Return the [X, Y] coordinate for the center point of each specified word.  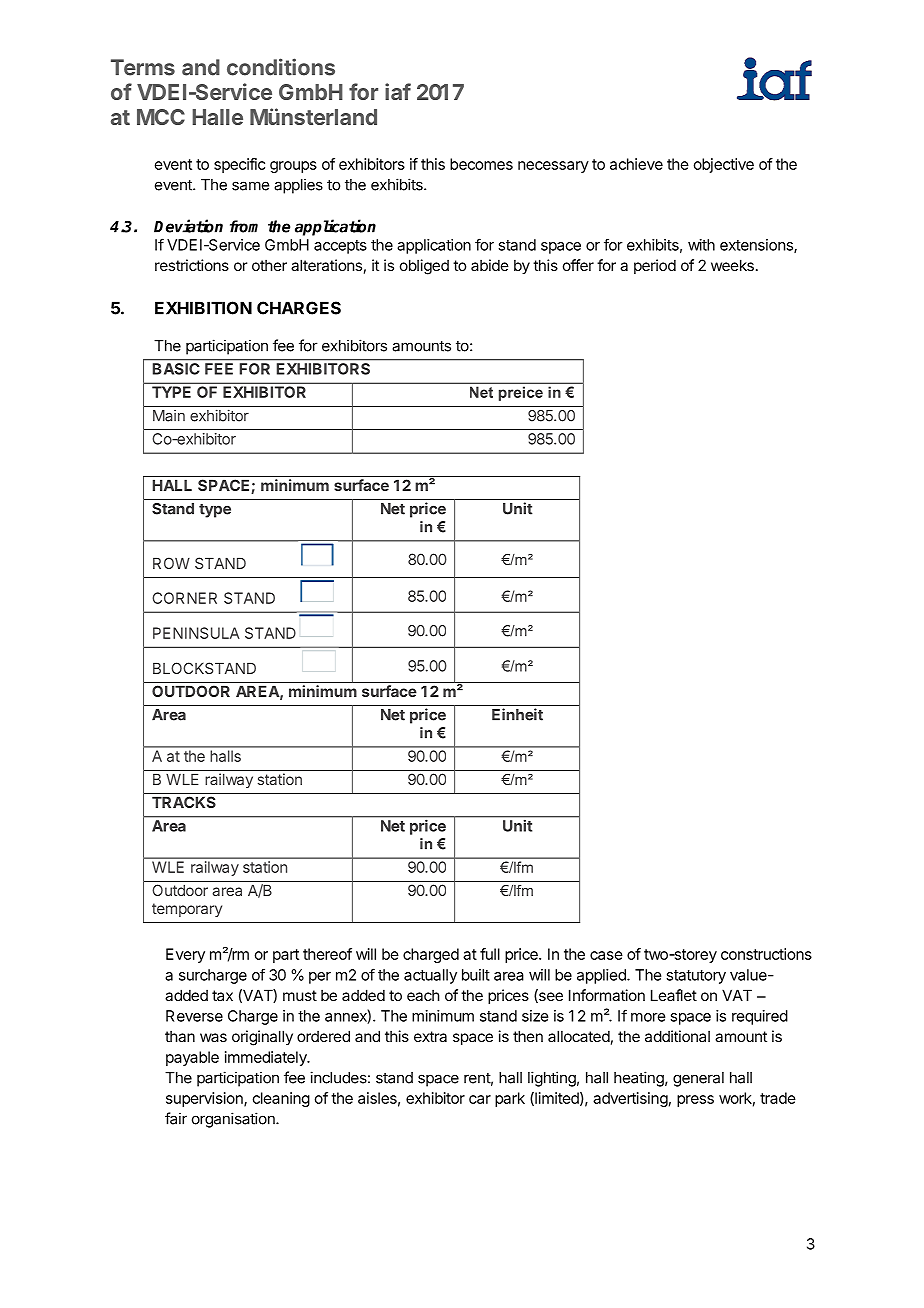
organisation [234, 1120]
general [698, 1079]
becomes [481, 164]
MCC [161, 117]
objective [724, 165]
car [480, 1099]
